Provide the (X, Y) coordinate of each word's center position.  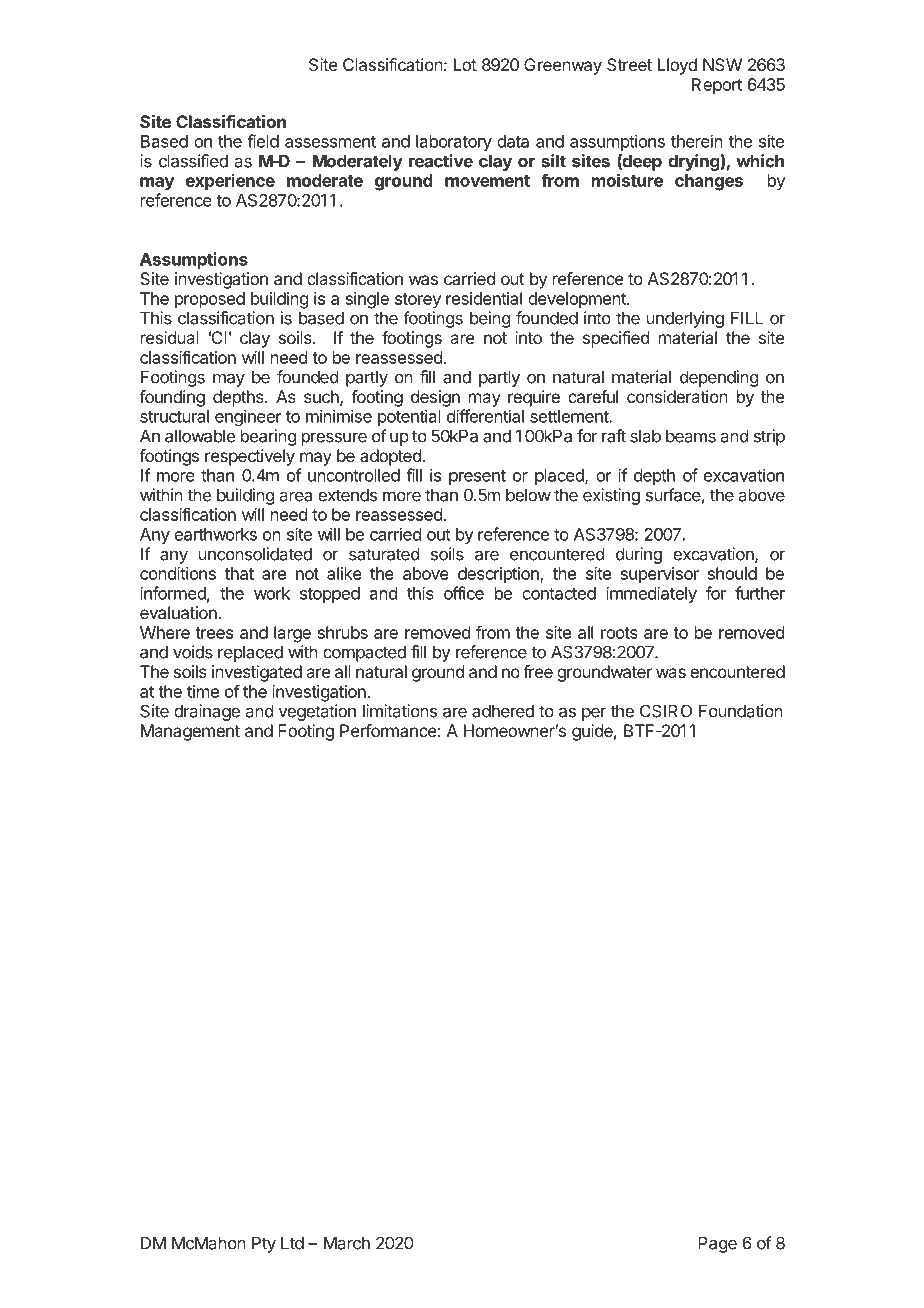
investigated (257, 673)
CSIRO (666, 711)
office (464, 593)
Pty (264, 1244)
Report (717, 86)
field (263, 141)
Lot (465, 64)
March (347, 1243)
